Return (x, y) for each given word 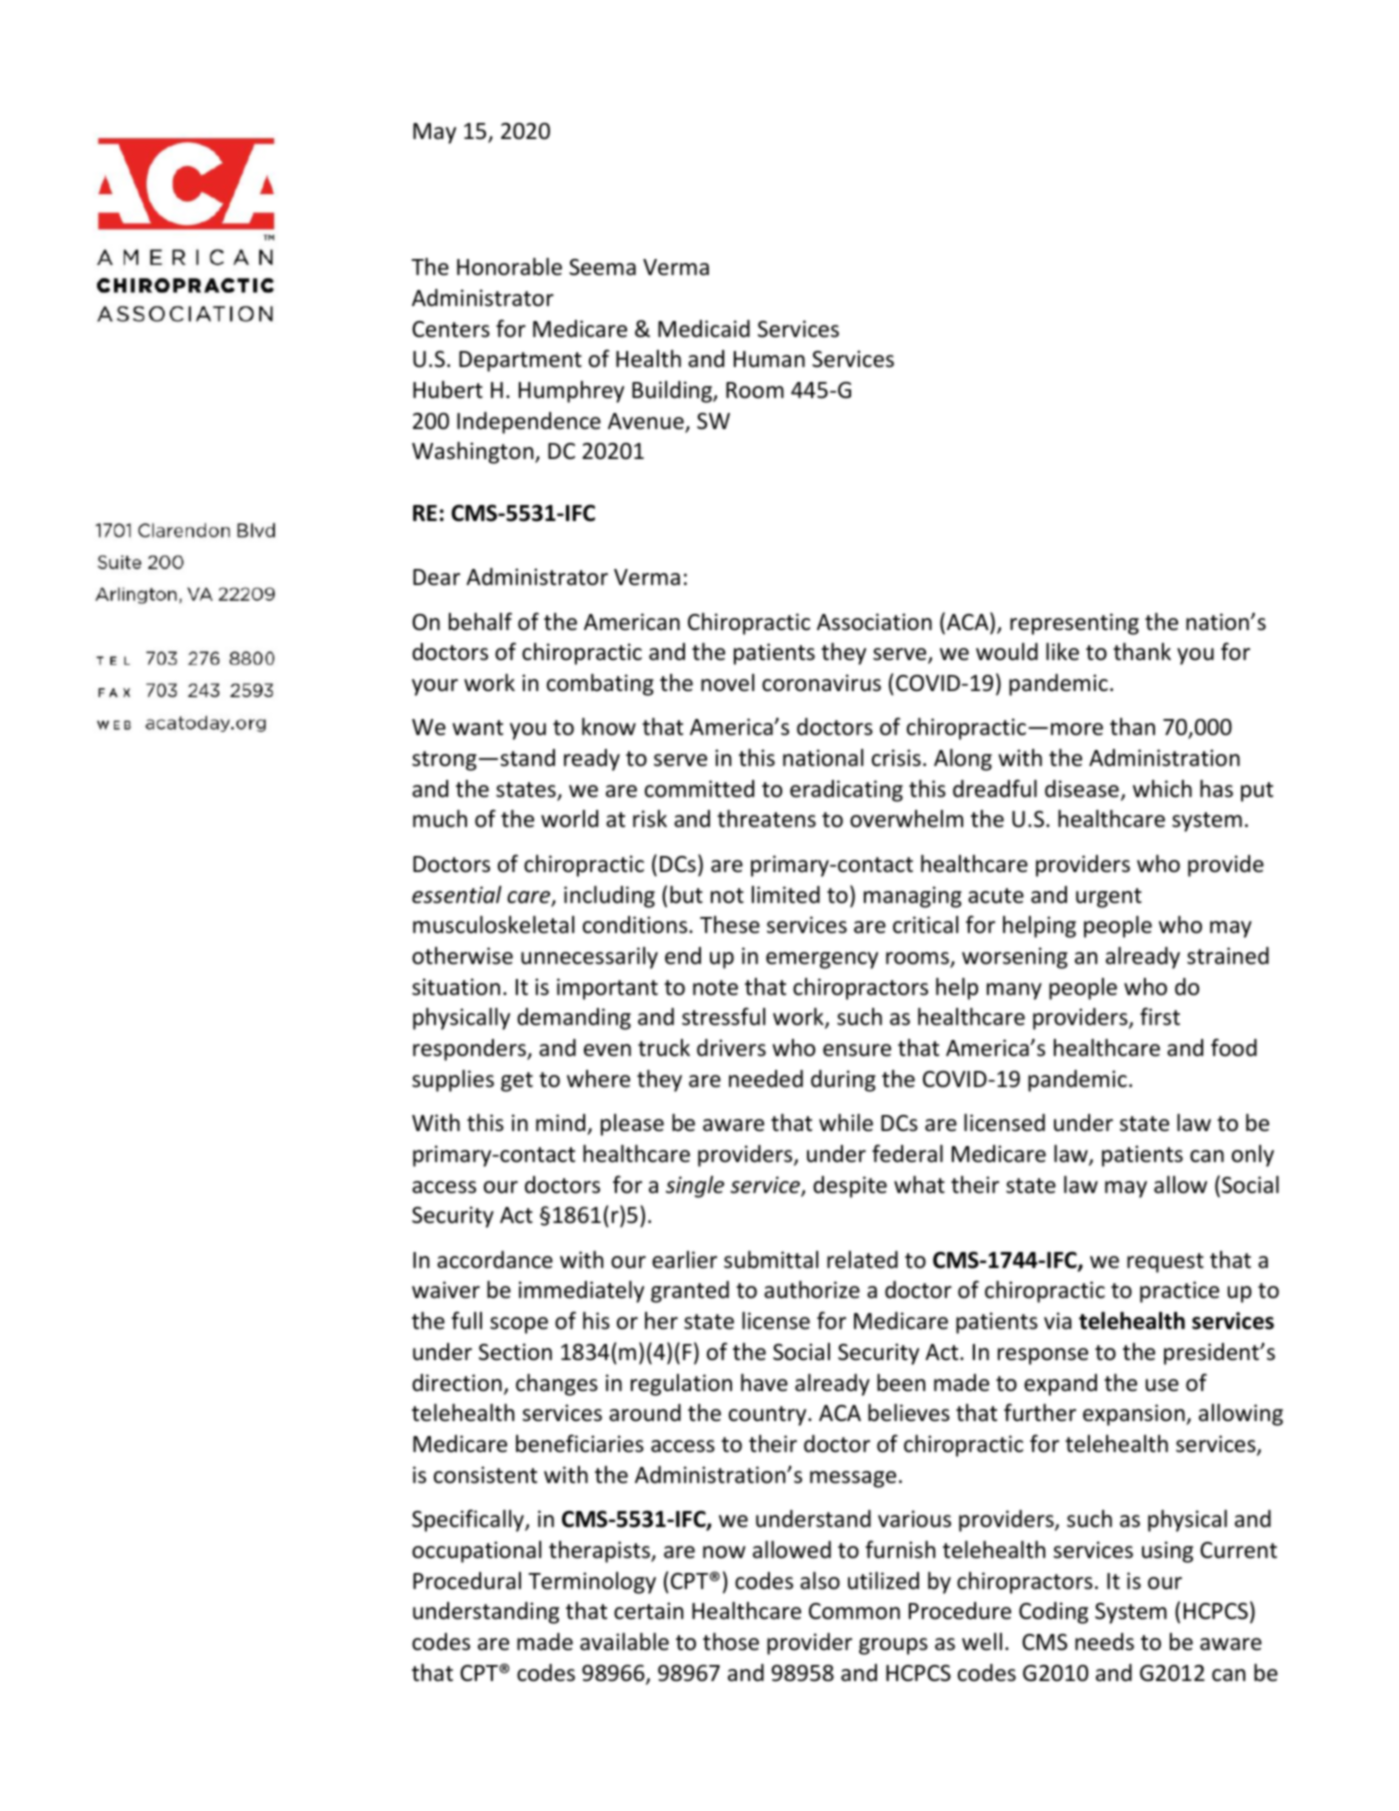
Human (769, 359)
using (1167, 1552)
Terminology (592, 1583)
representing (1074, 624)
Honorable (509, 267)
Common (854, 1611)
